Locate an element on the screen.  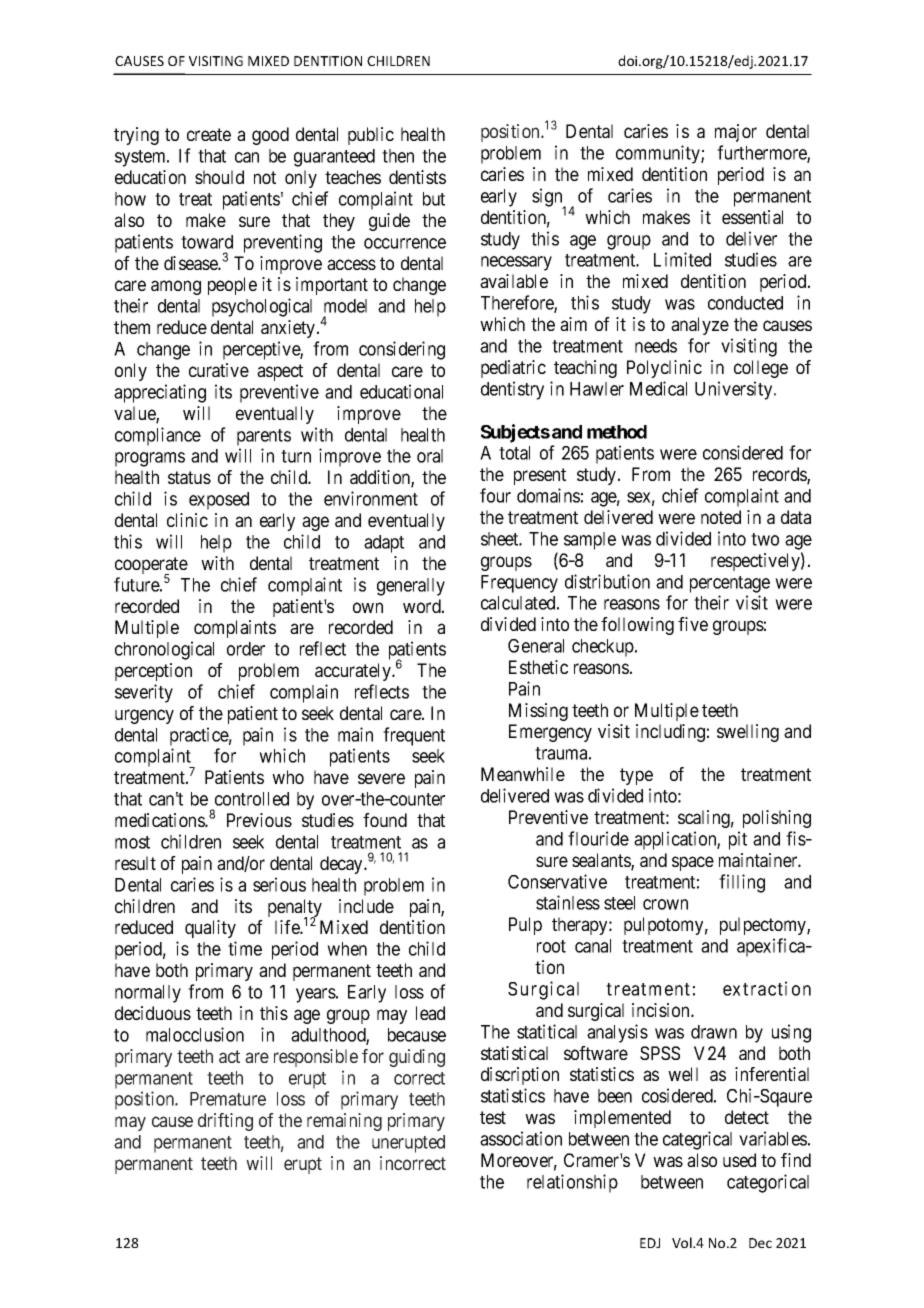
major is located at coordinates (736, 133).
